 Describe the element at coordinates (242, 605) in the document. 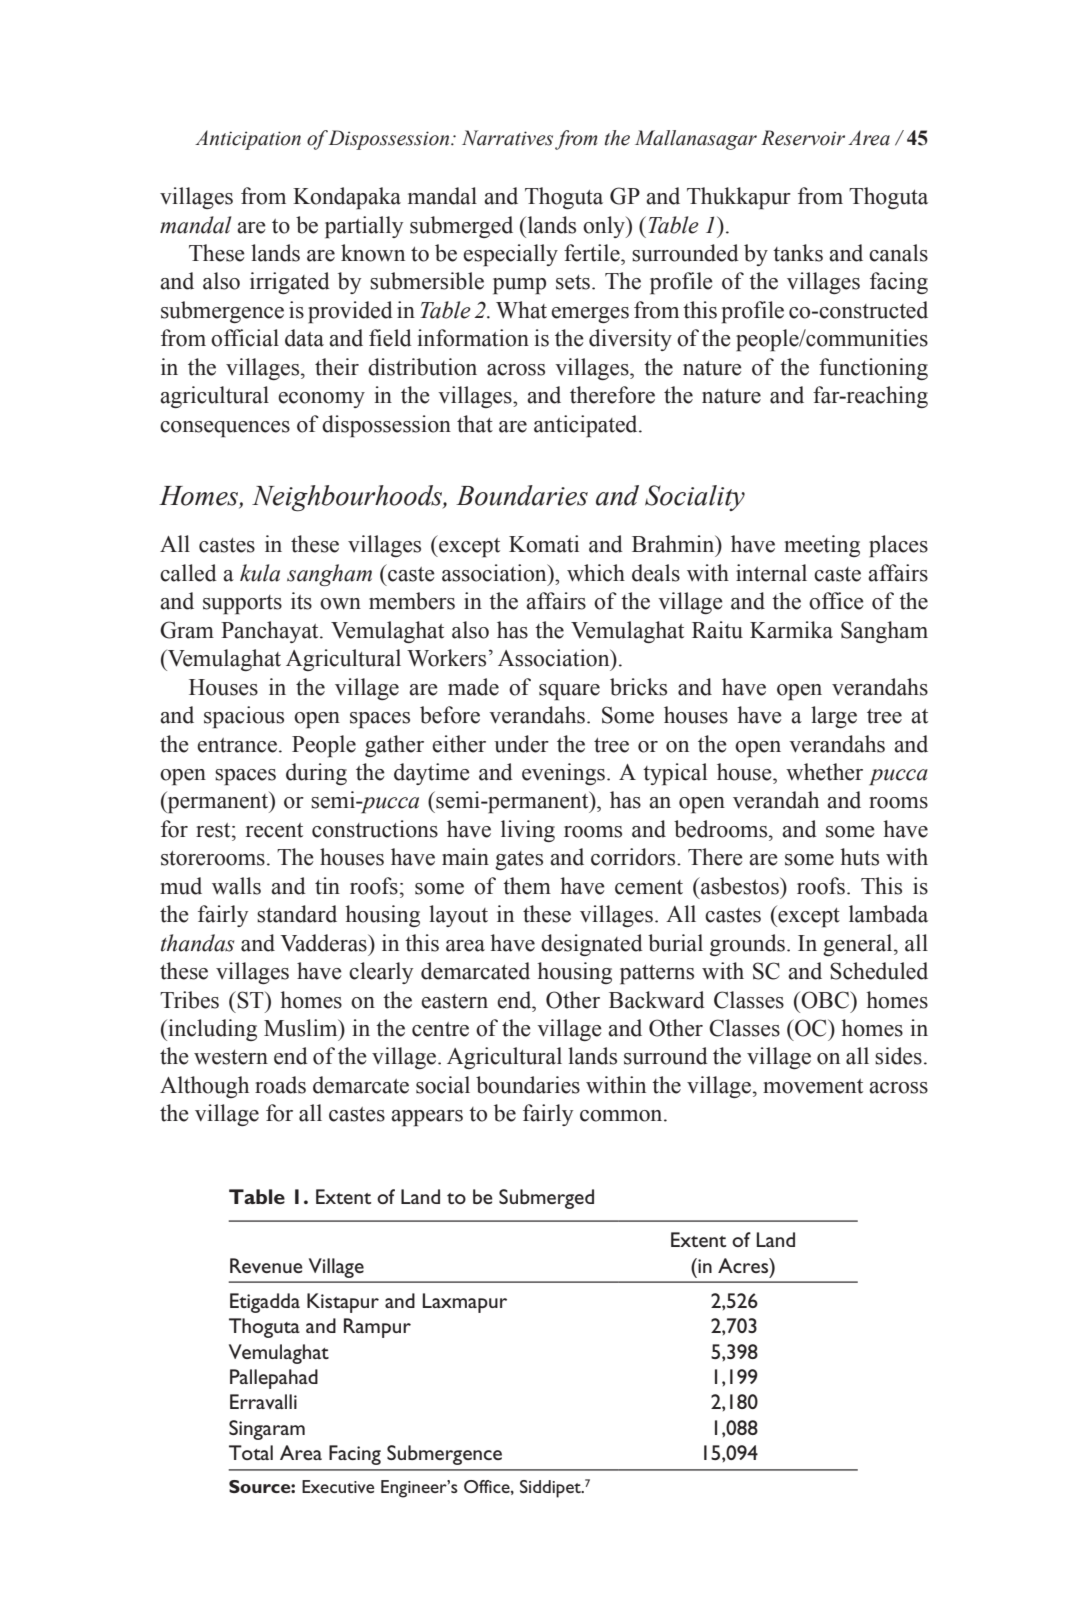

I see `supports` at that location.
